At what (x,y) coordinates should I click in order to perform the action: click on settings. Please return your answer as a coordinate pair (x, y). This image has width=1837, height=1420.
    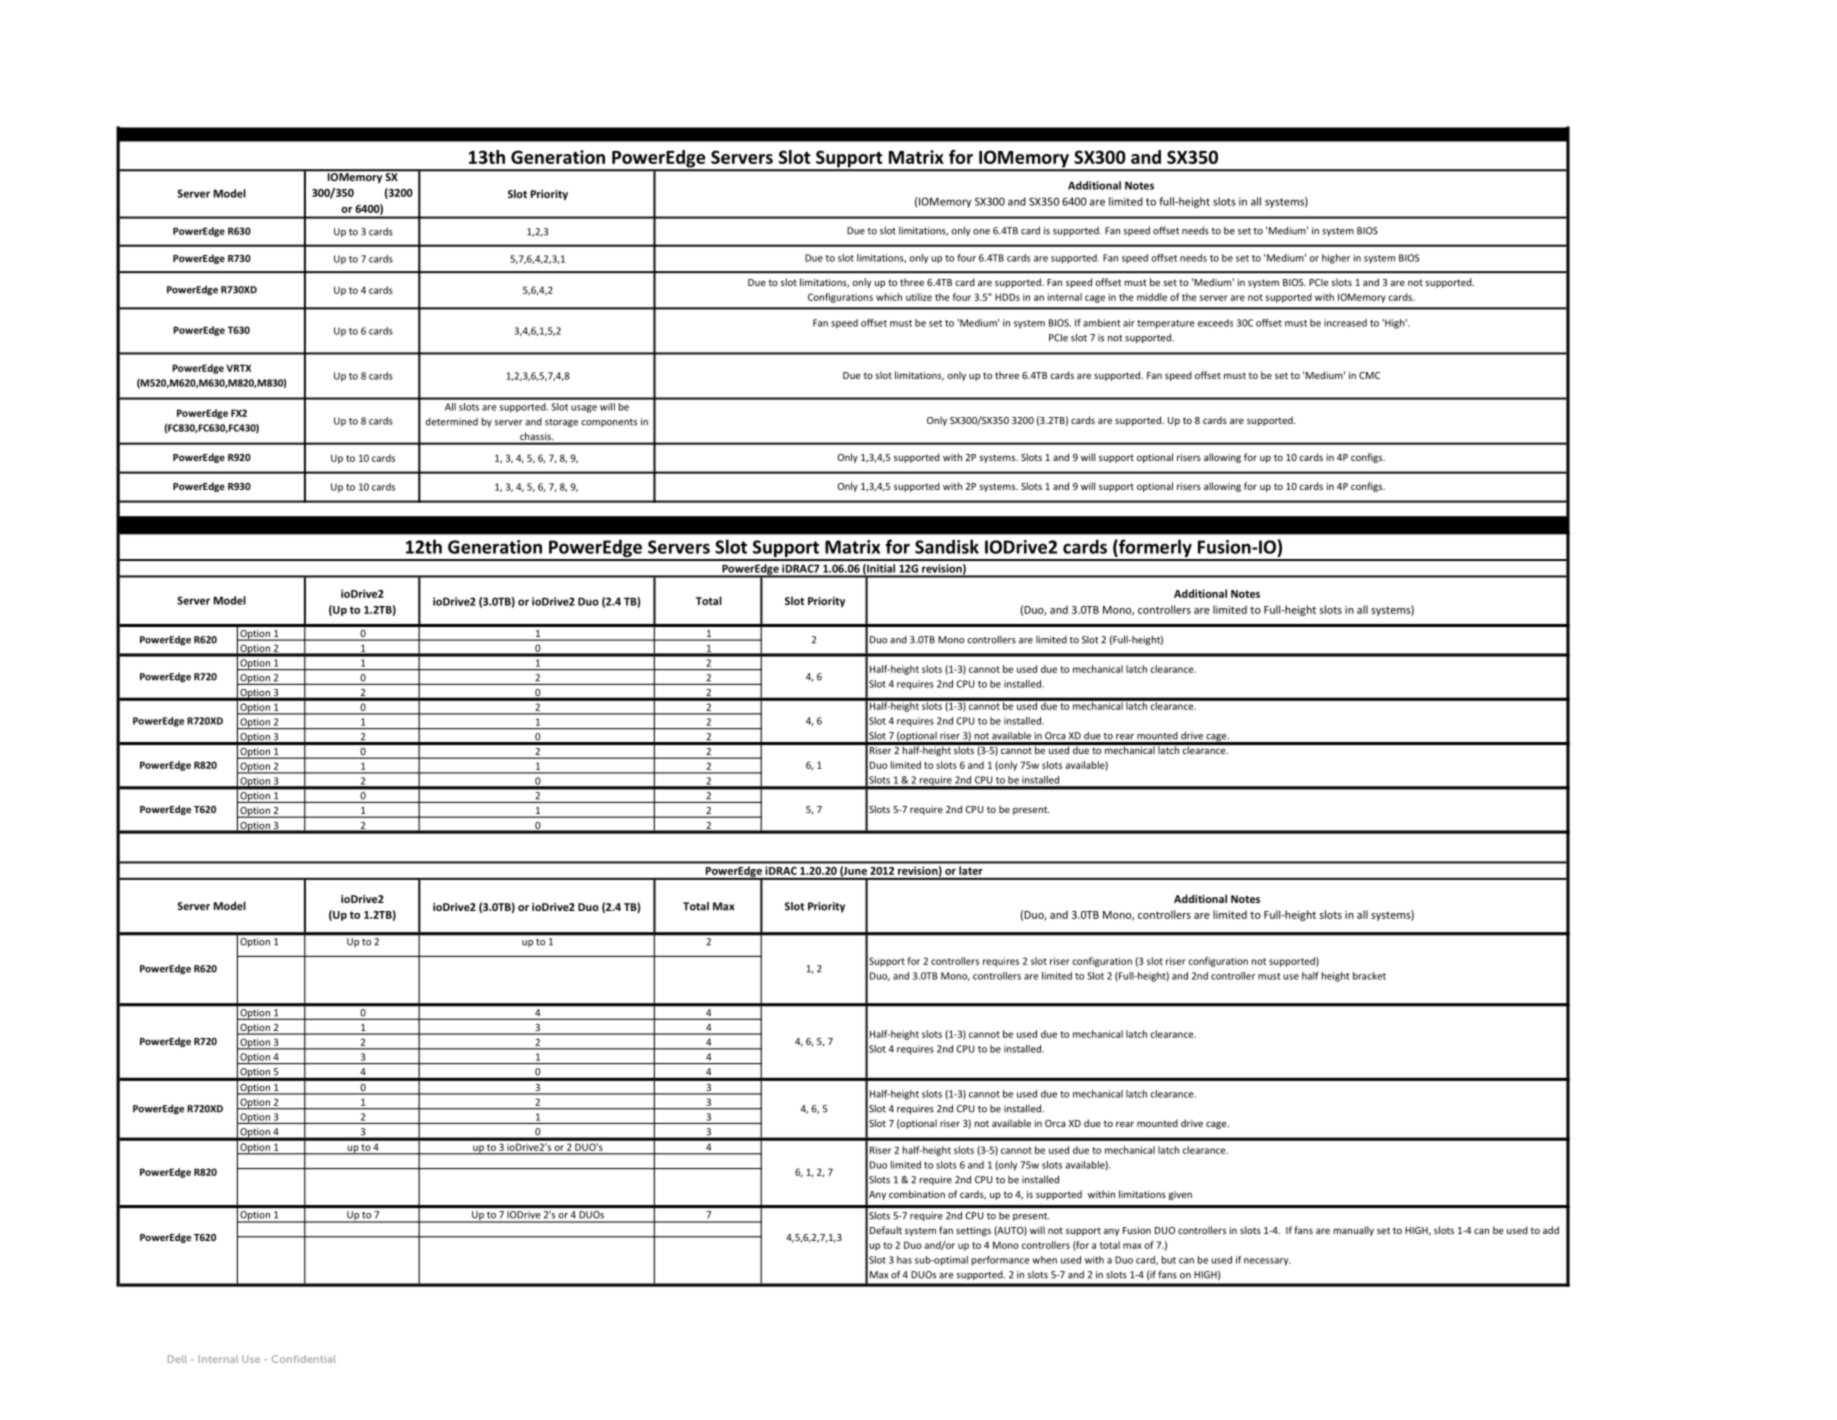
    Looking at the image, I should click on (973, 1231).
